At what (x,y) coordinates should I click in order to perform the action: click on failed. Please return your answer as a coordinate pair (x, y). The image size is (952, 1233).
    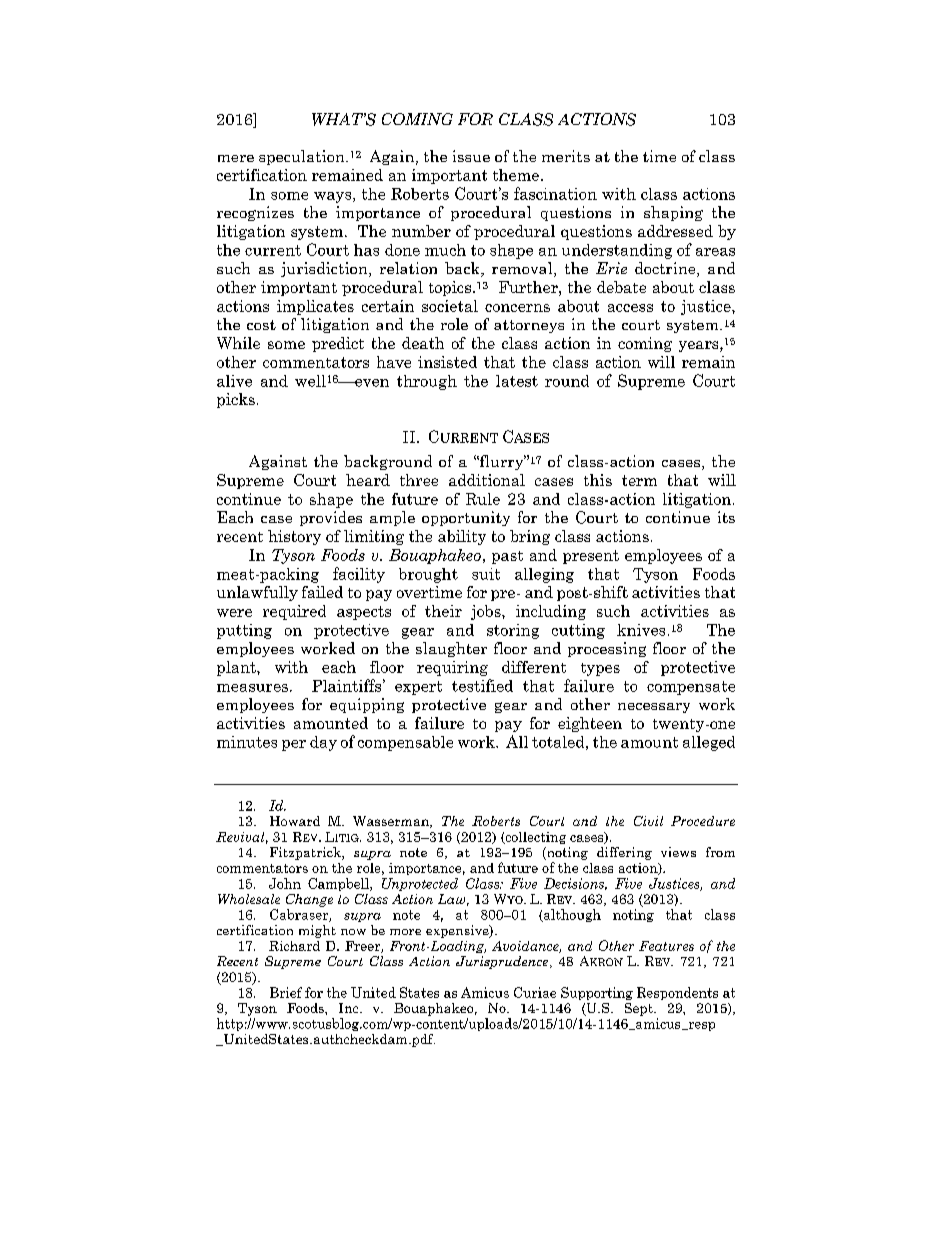
    Looking at the image, I should click on (322, 592).
